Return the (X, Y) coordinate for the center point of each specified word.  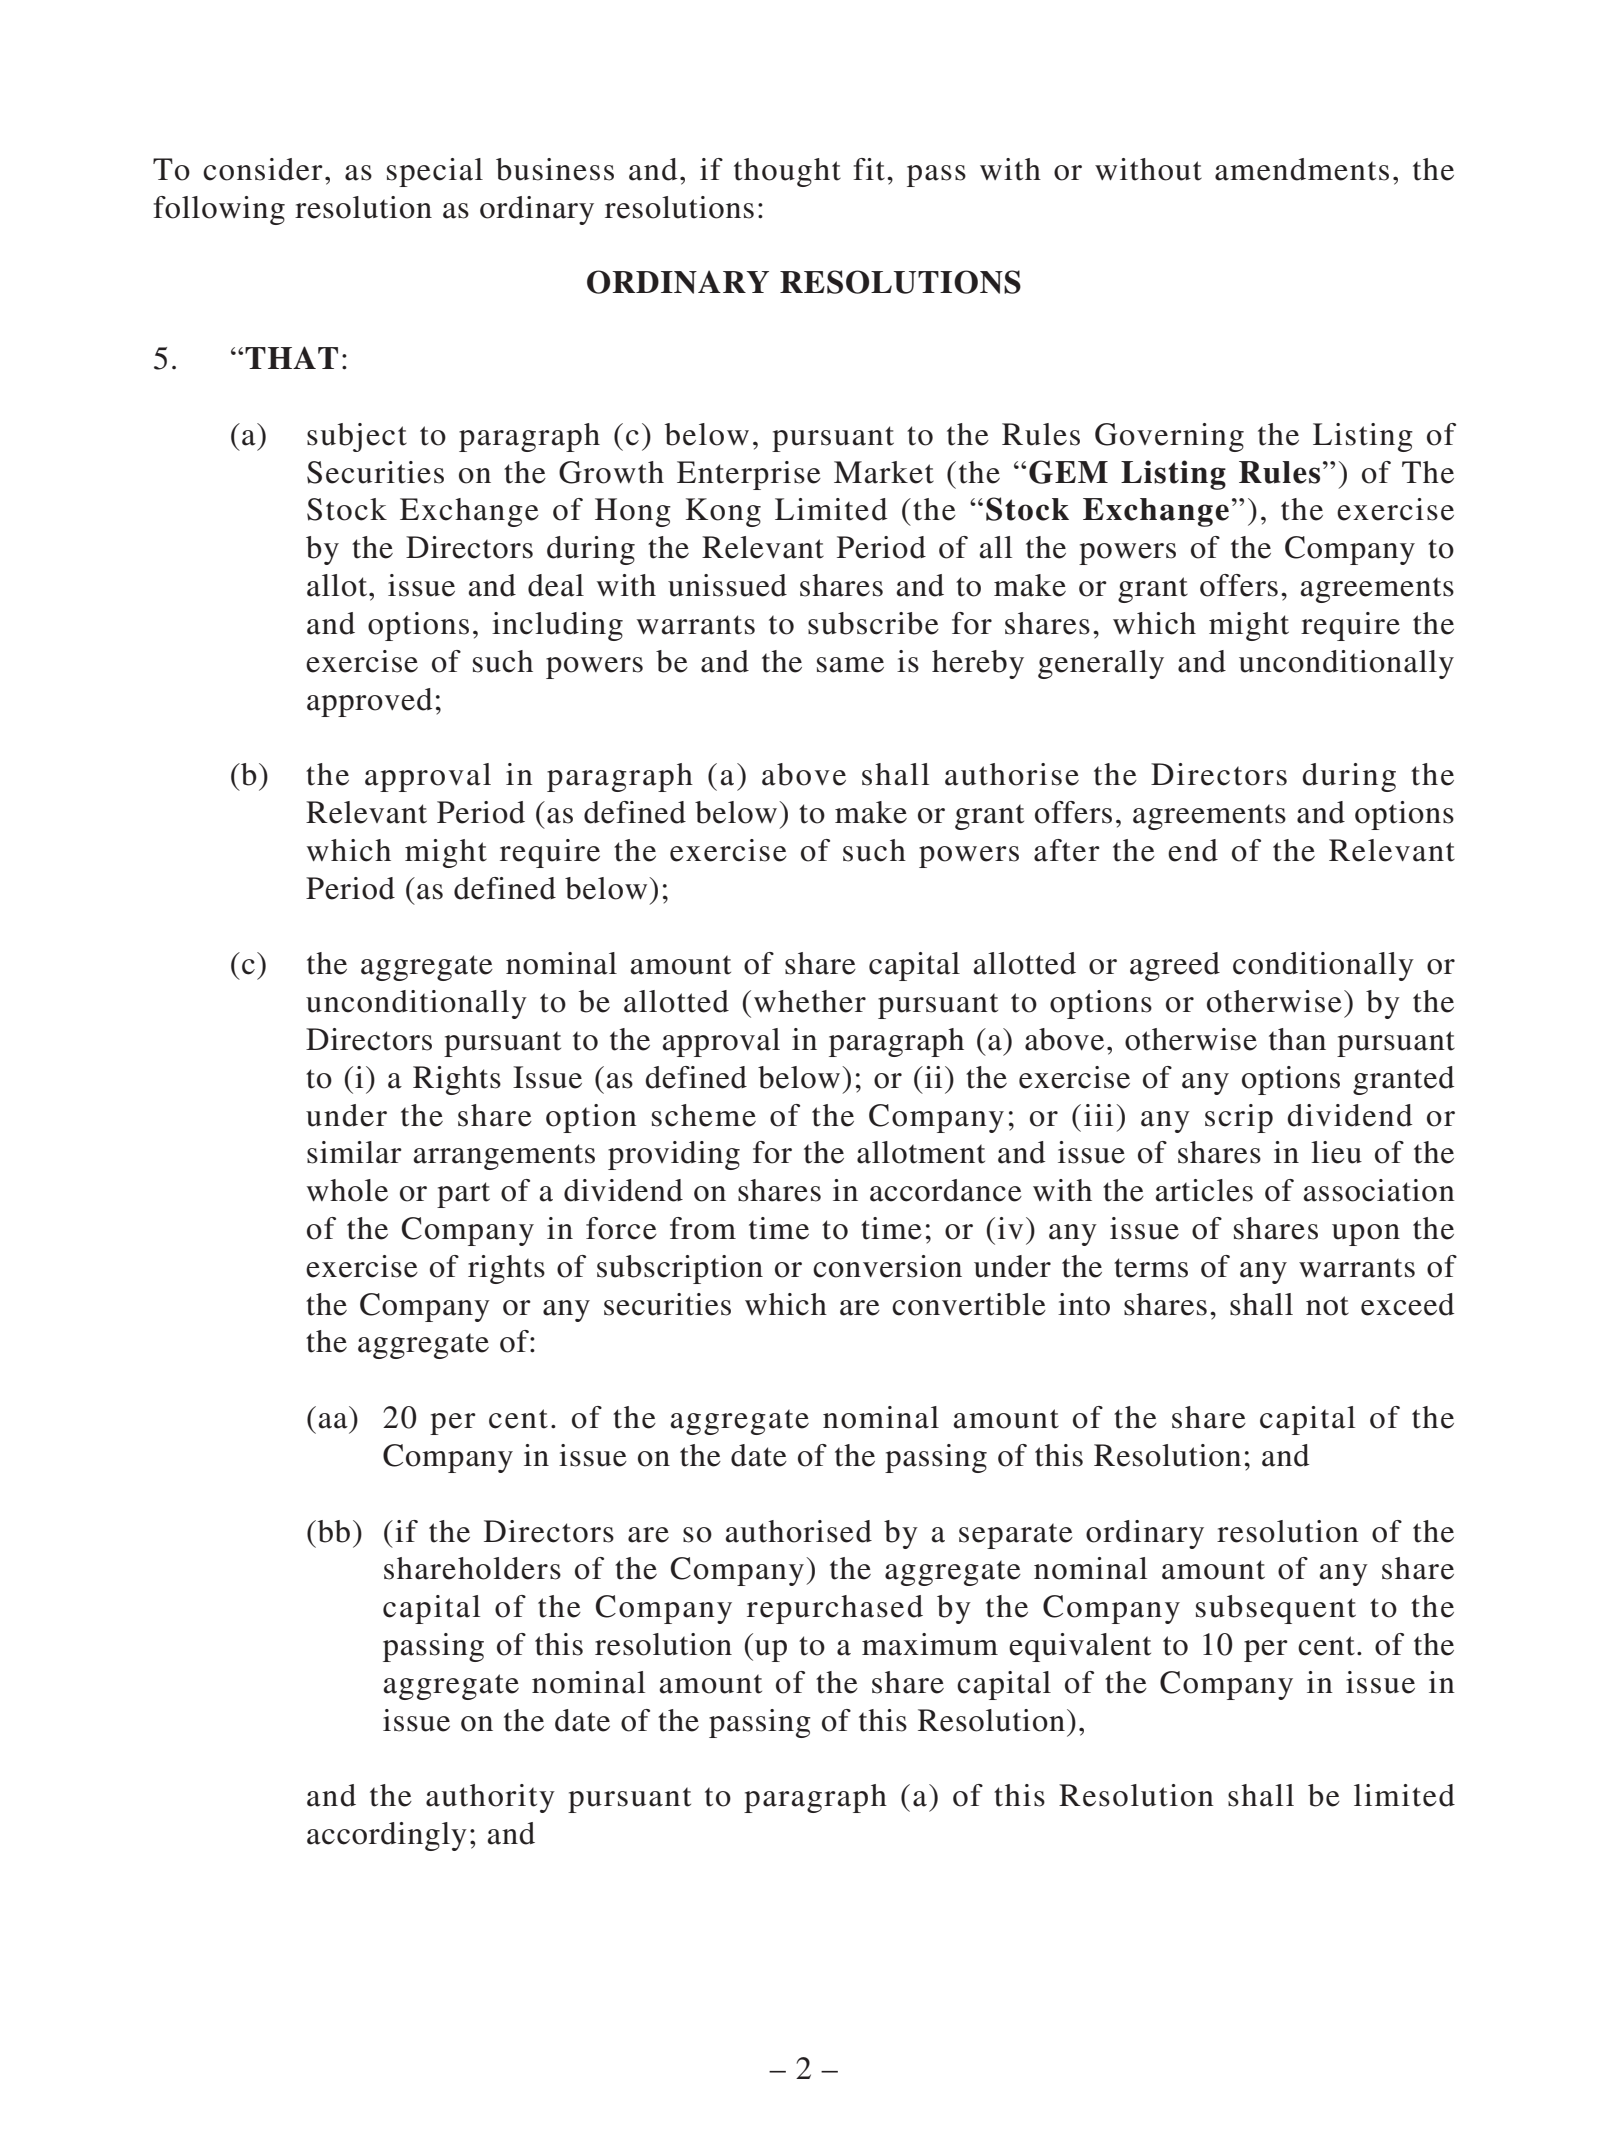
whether (810, 1001)
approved (369, 702)
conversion (887, 1266)
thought (787, 172)
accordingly (387, 1836)
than (1297, 1039)
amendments (1302, 169)
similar (354, 1152)
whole (347, 1190)
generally (1101, 664)
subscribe (873, 623)
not (1327, 1306)
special (435, 172)
